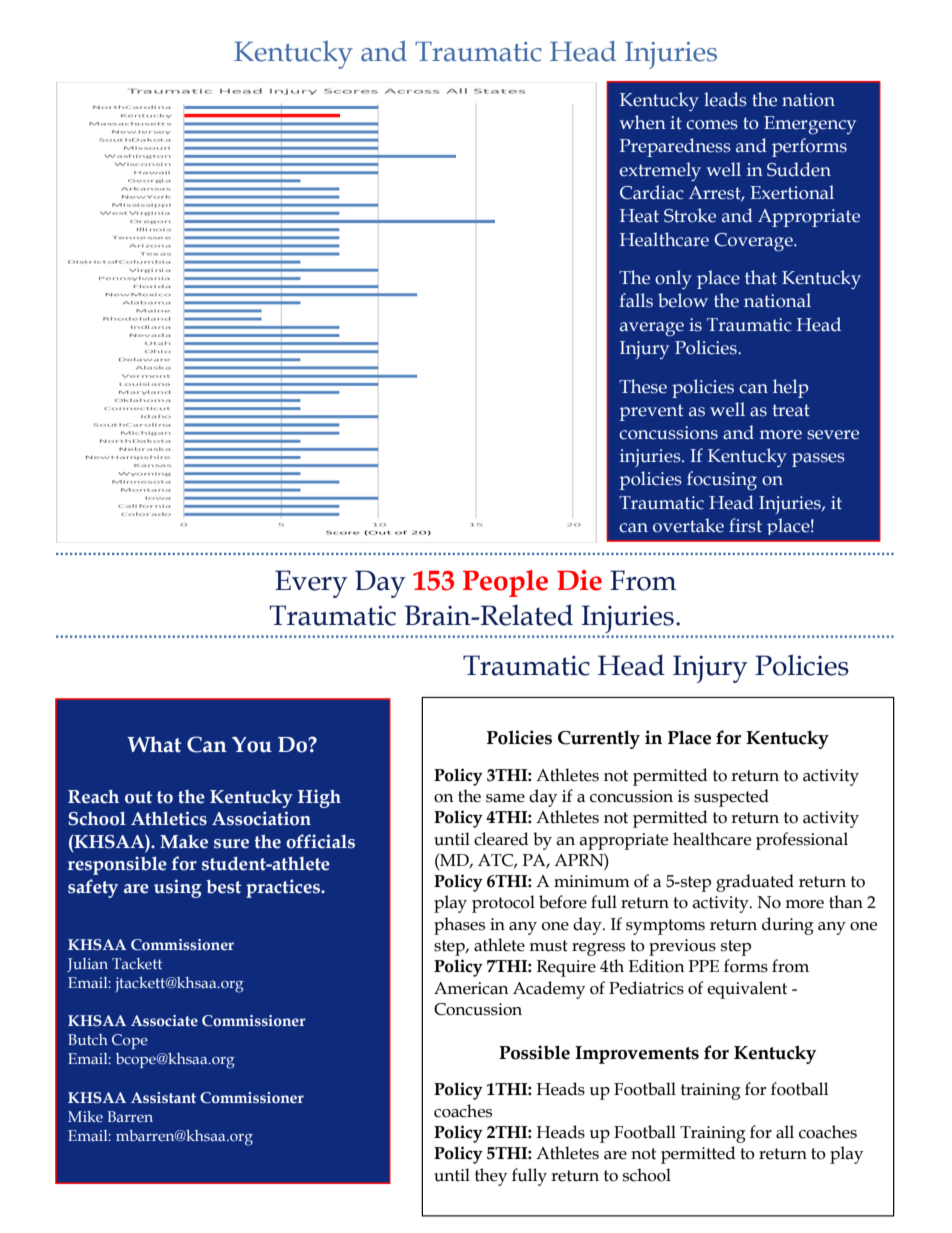  I want to click on that, so click(761, 277).
